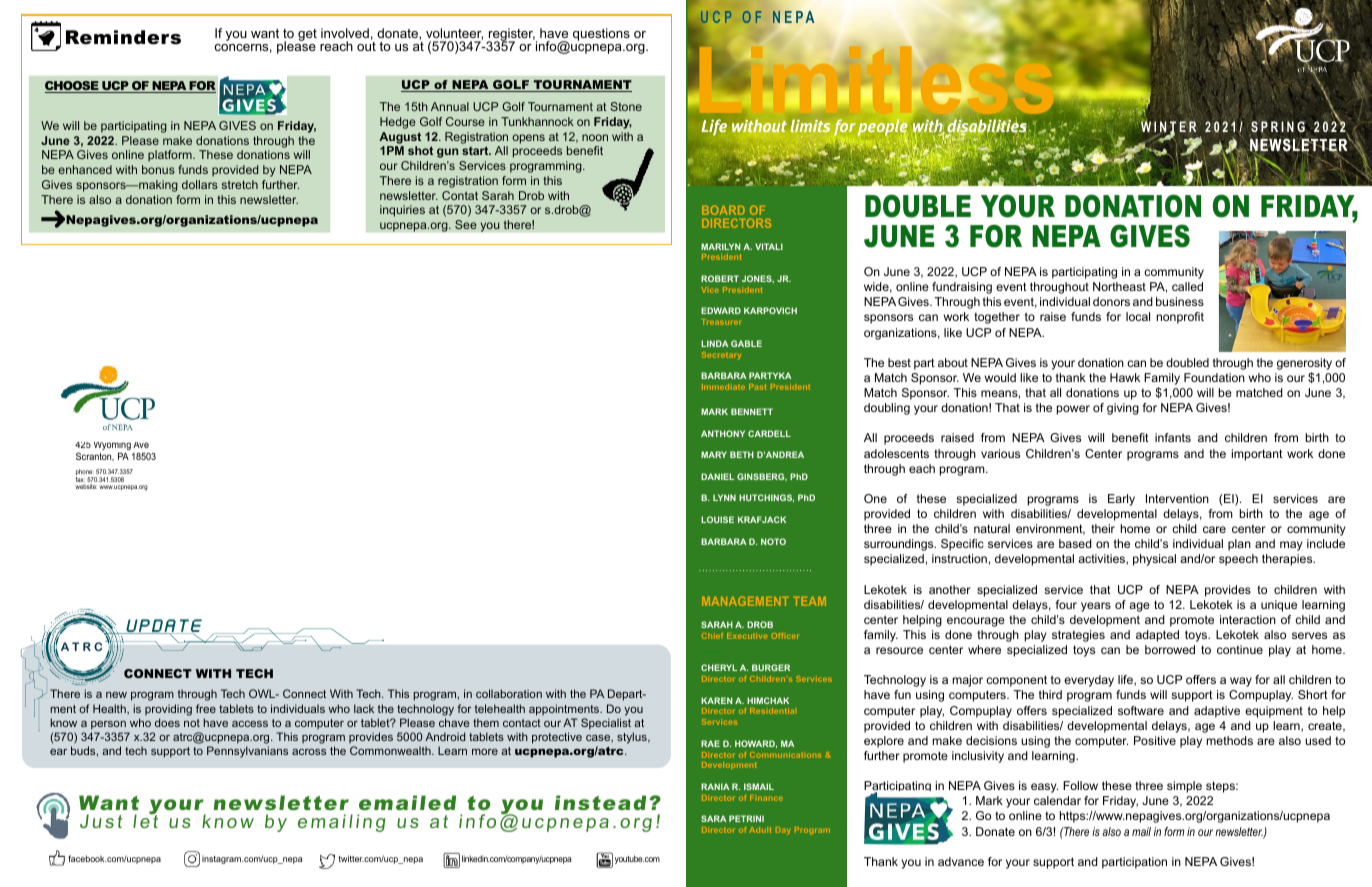  Describe the element at coordinates (123, 37) in the screenshot. I see `Reminders` at that location.
